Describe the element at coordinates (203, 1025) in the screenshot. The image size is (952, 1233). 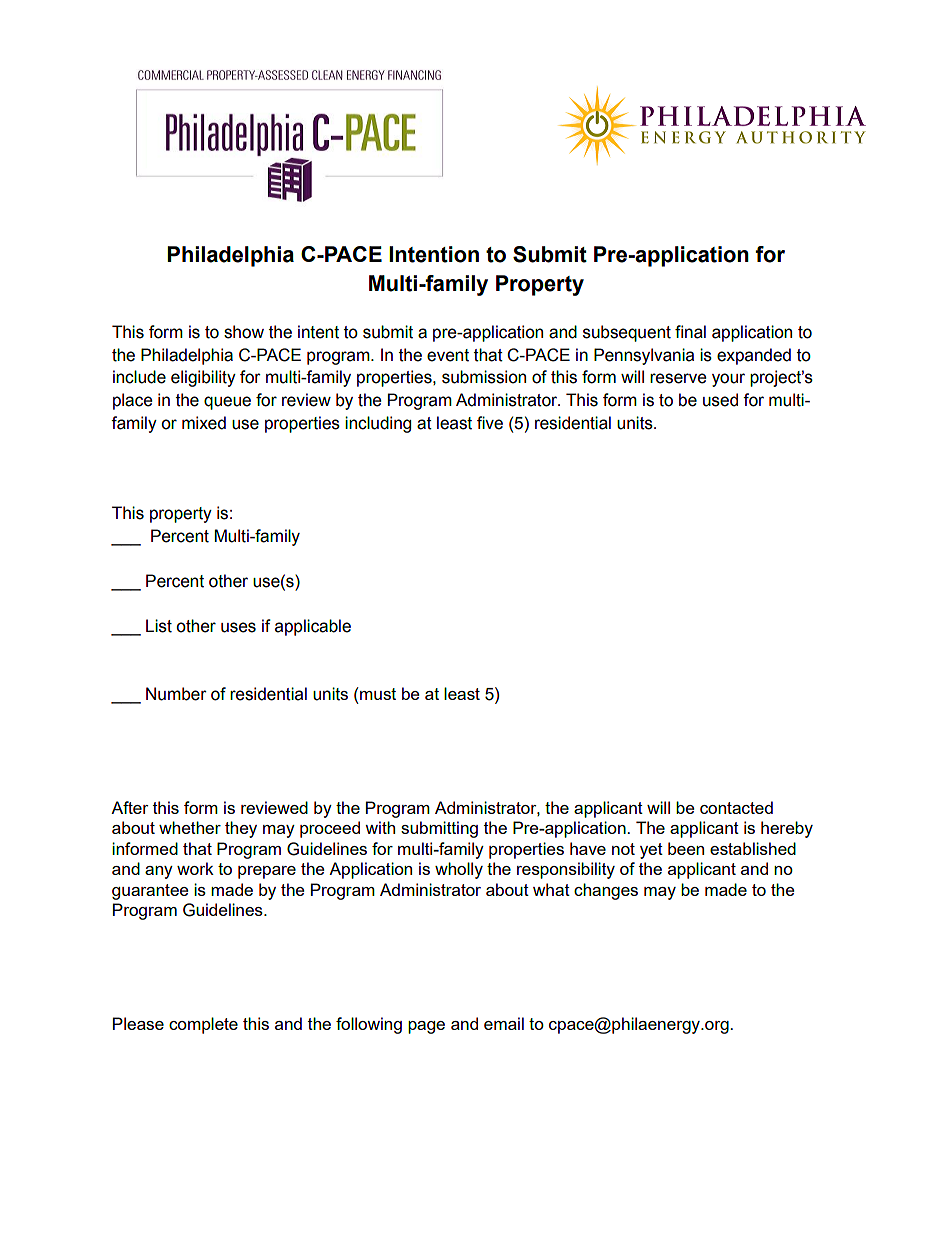
I see `complete` at that location.
